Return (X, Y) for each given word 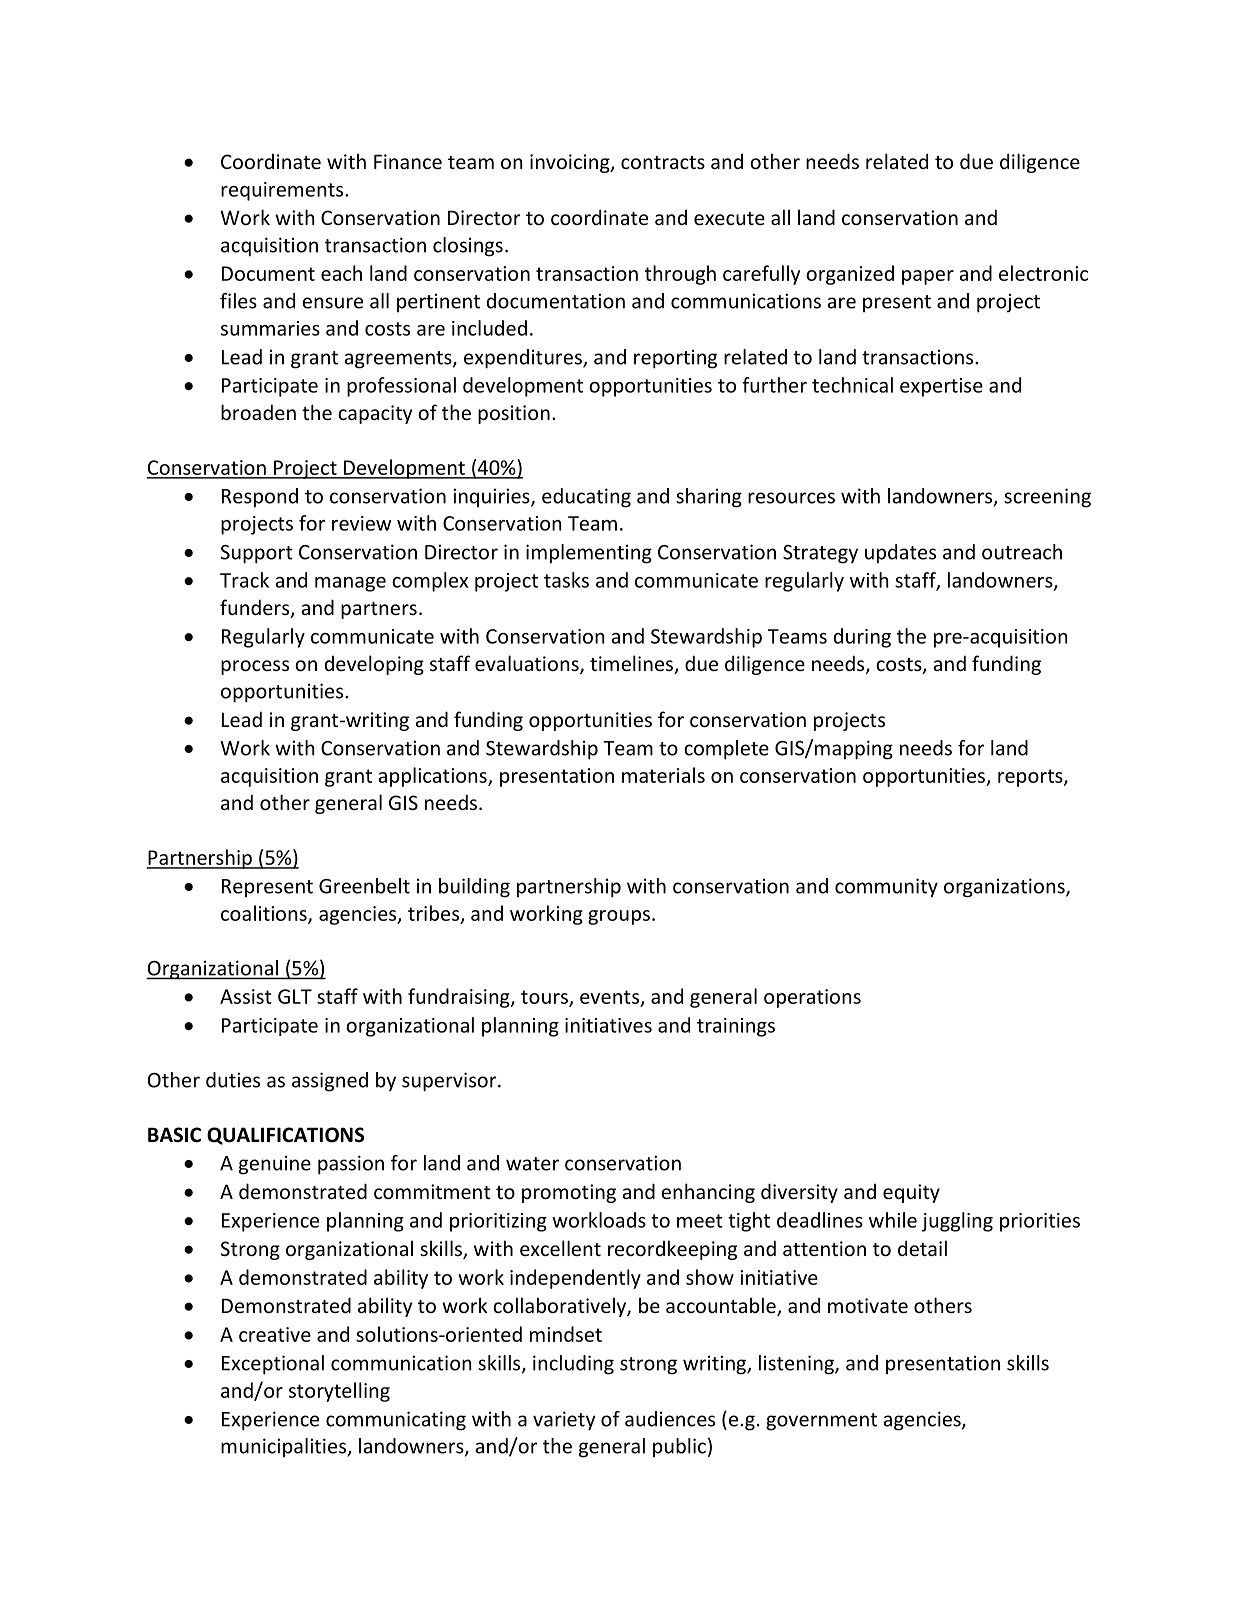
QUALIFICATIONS (286, 1136)
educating (586, 498)
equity (911, 1193)
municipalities (284, 1448)
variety (564, 1421)
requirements (283, 191)
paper (928, 277)
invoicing (571, 163)
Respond (260, 498)
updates (900, 554)
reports (1031, 778)
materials (663, 775)
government (821, 1422)
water (532, 1164)
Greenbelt (364, 886)
